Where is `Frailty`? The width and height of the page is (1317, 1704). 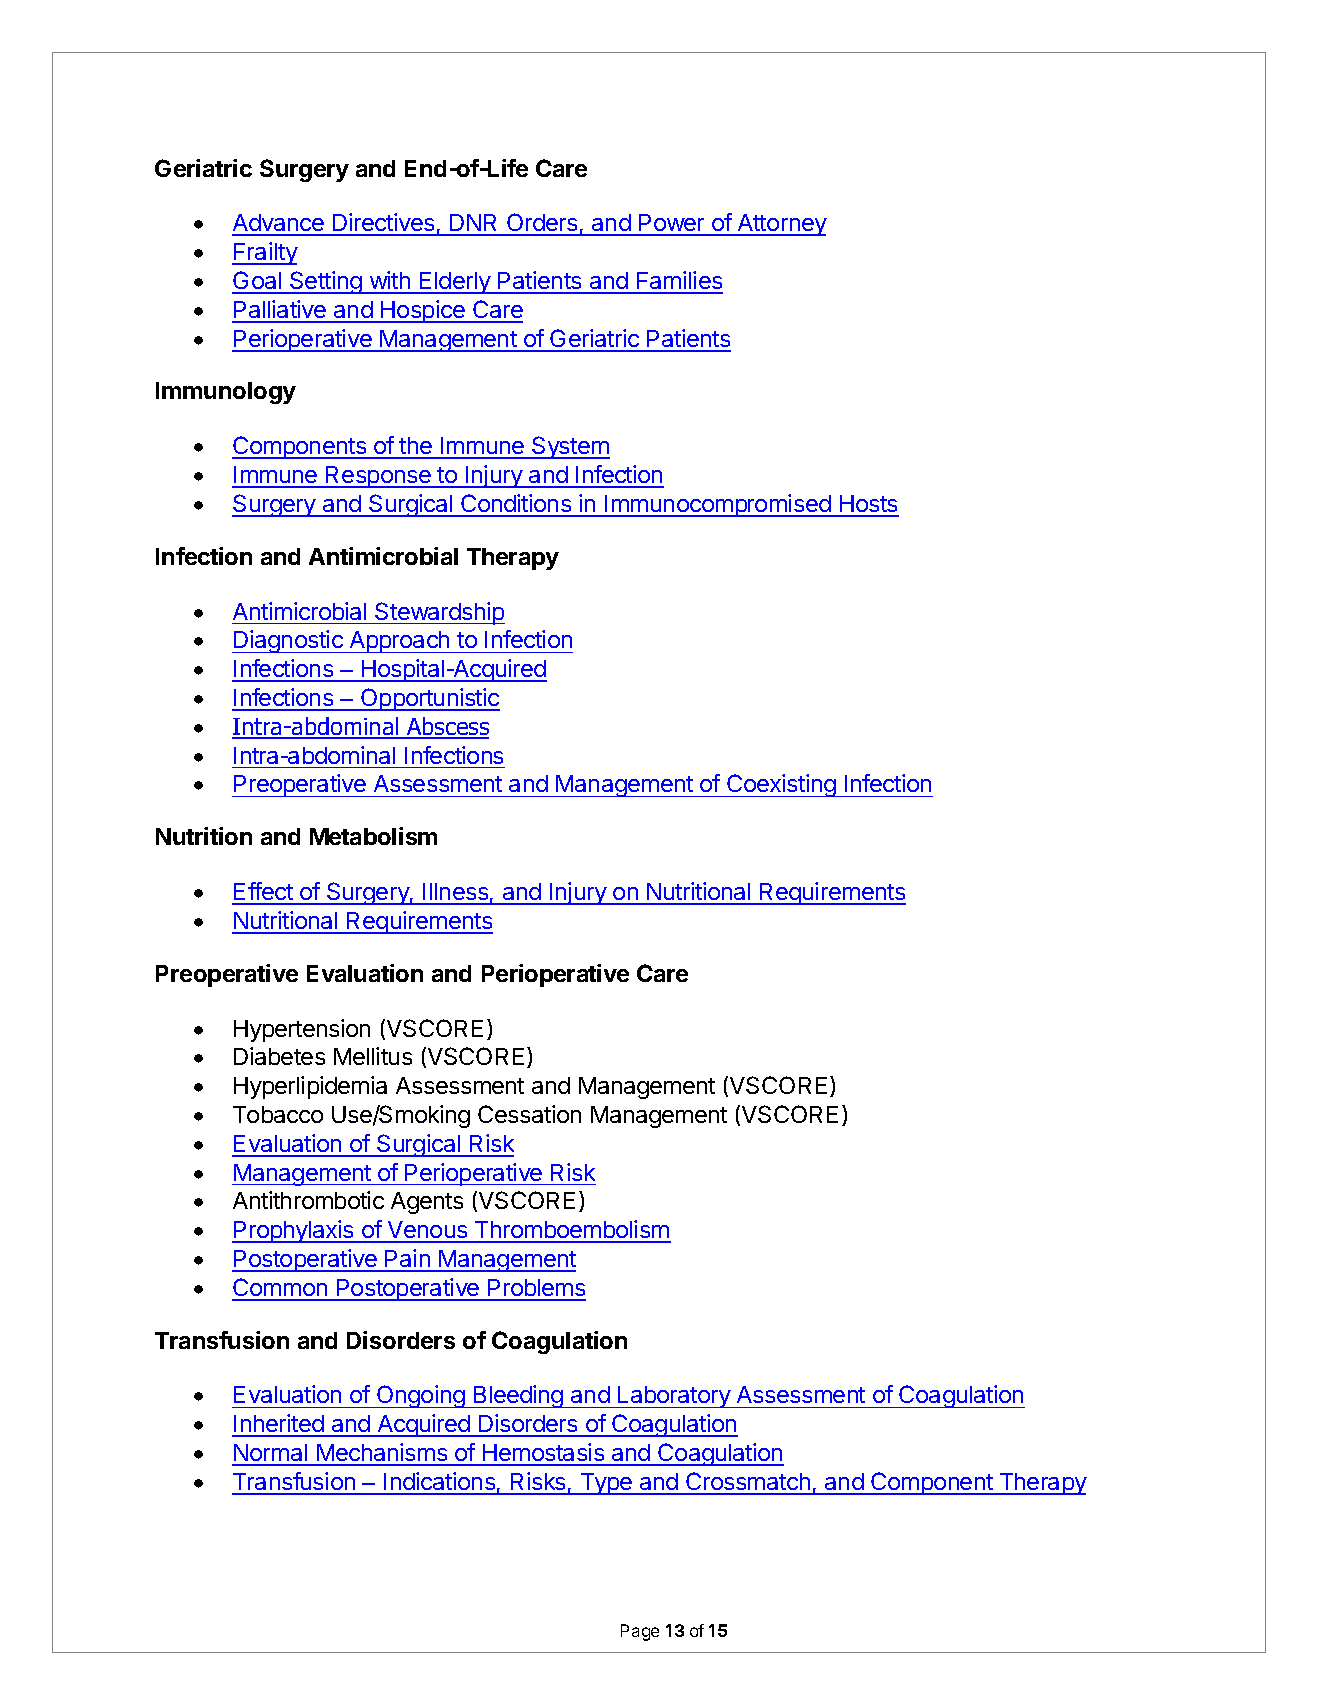
Frailty is located at coordinates (265, 253).
